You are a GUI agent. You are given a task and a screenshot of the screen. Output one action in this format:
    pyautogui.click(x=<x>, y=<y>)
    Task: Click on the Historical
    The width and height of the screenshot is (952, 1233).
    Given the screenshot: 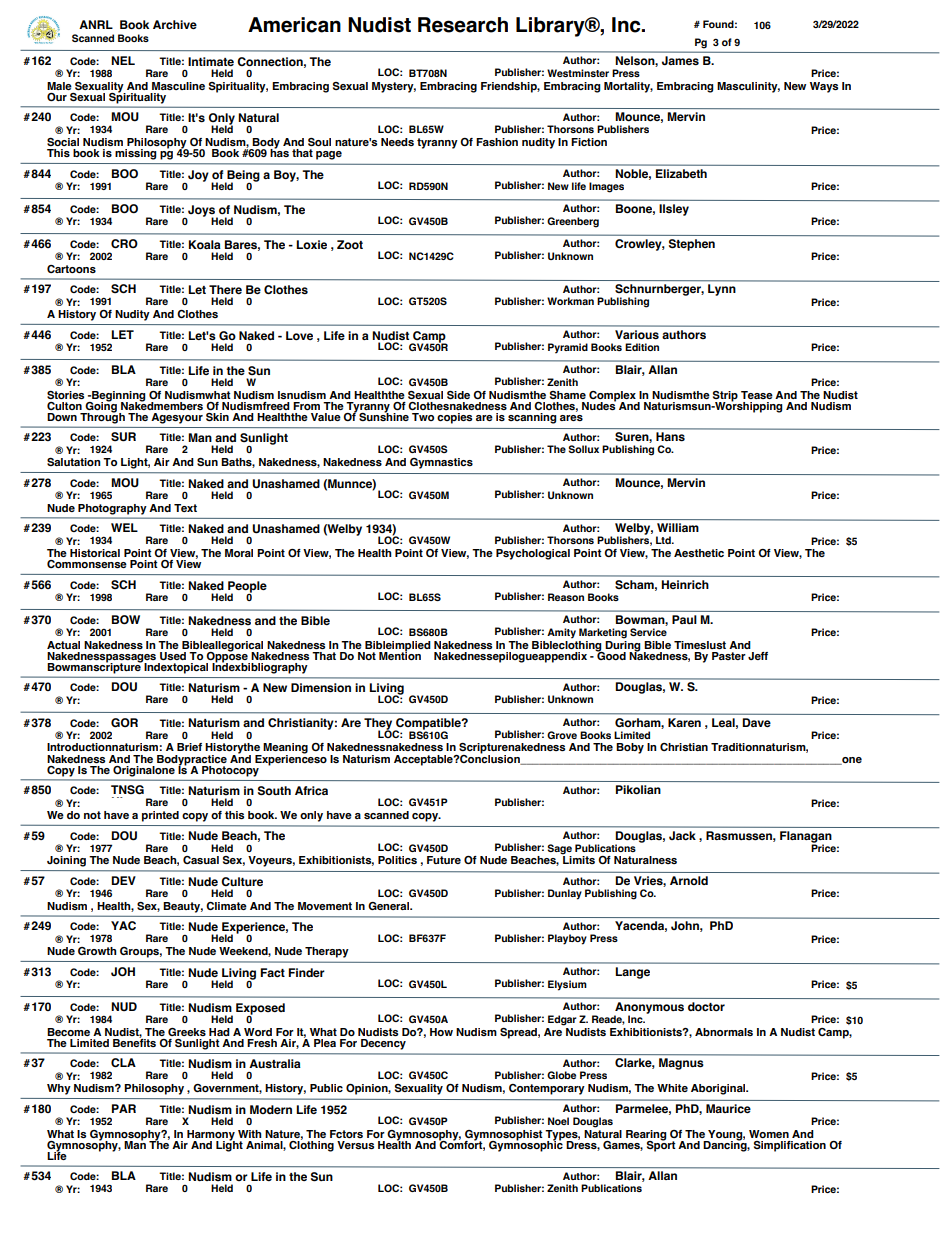 What is the action you would take?
    pyautogui.click(x=95, y=553)
